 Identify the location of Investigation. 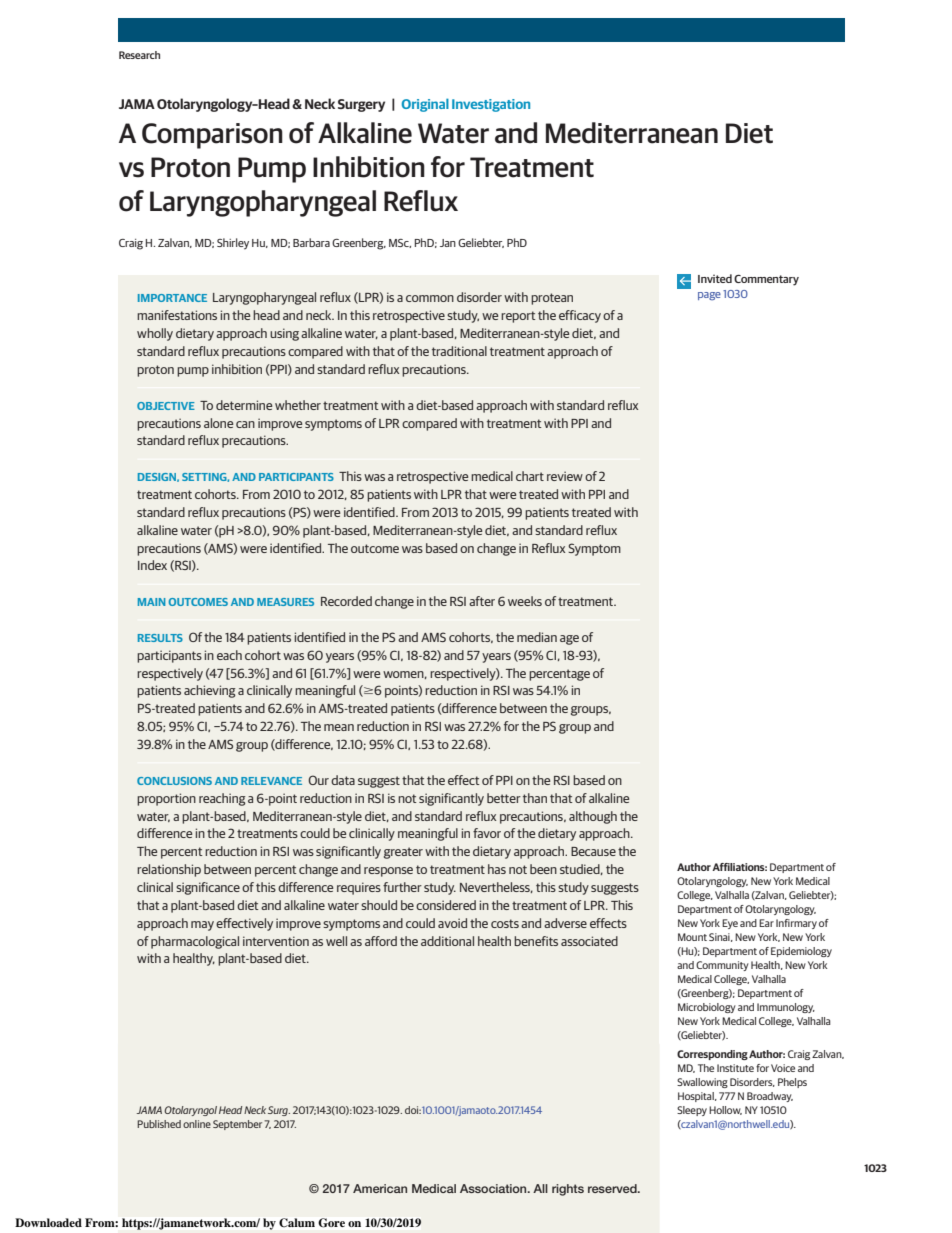
(491, 105).
